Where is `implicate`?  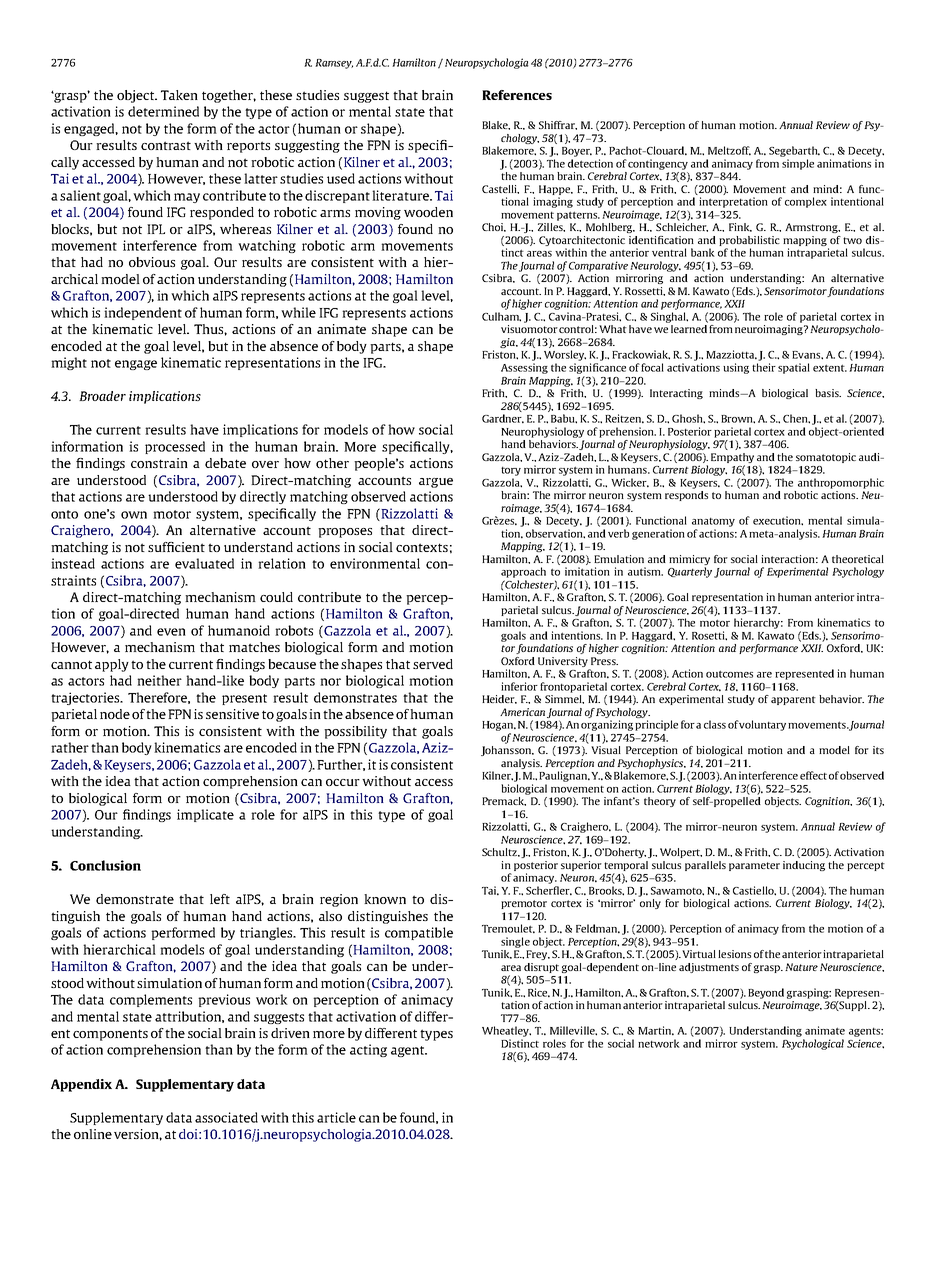 implicate is located at coordinates (205, 815).
